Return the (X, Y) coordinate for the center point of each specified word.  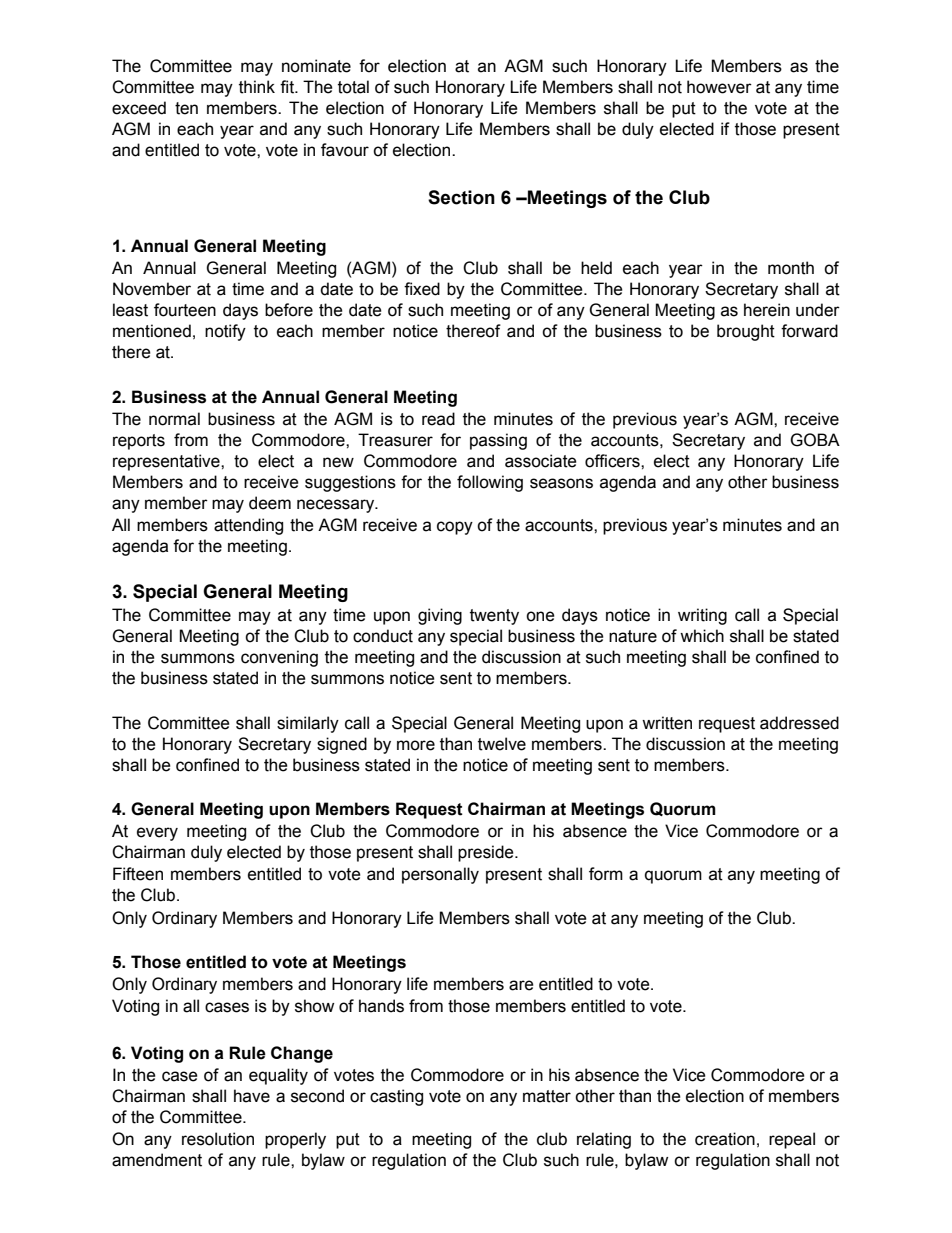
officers (613, 461)
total (353, 87)
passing (498, 441)
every (157, 834)
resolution (218, 1139)
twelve (502, 744)
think (257, 87)
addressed (799, 723)
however (719, 87)
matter (547, 1096)
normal (174, 419)
